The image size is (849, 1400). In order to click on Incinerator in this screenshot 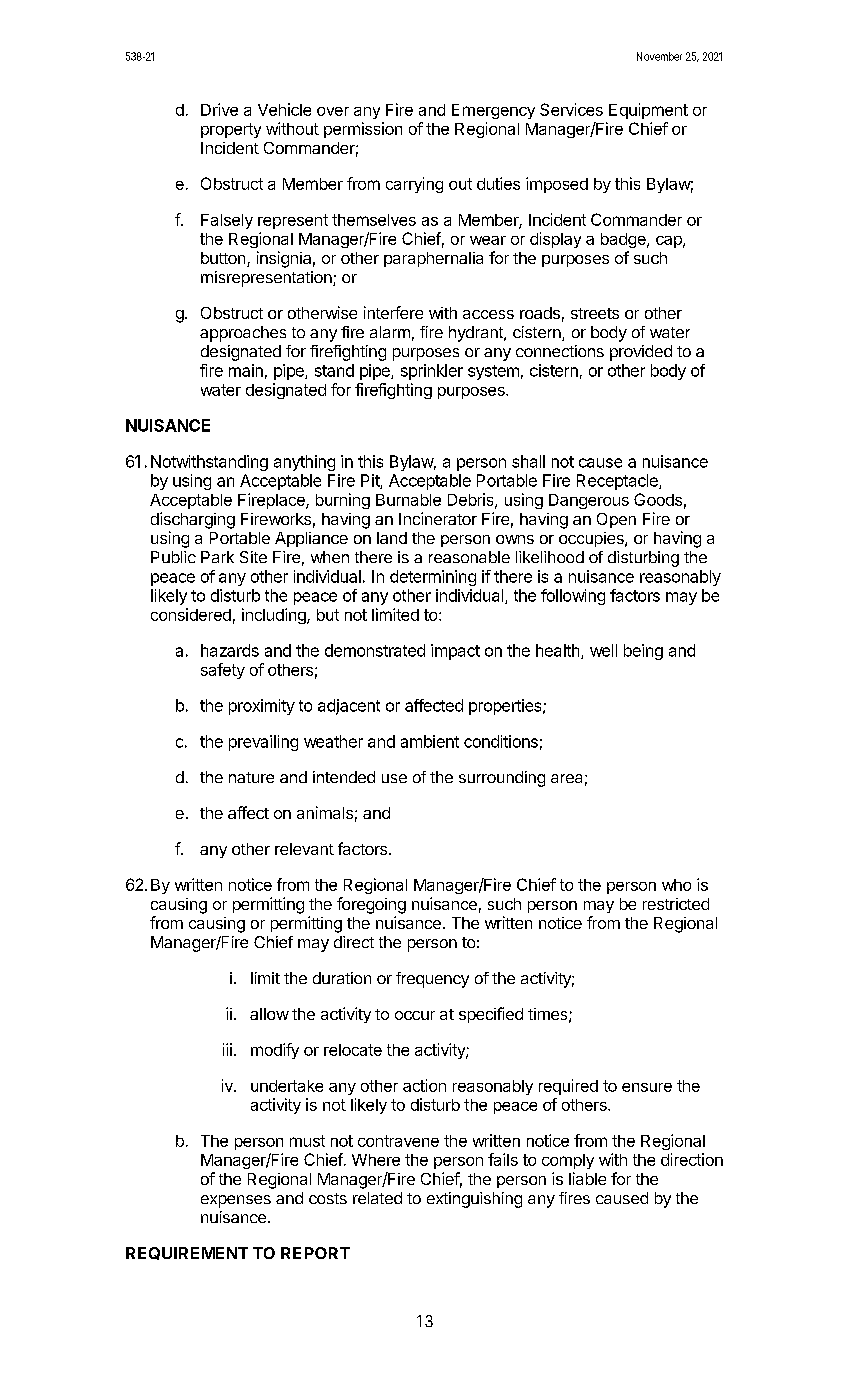, I will do `click(438, 518)`.
